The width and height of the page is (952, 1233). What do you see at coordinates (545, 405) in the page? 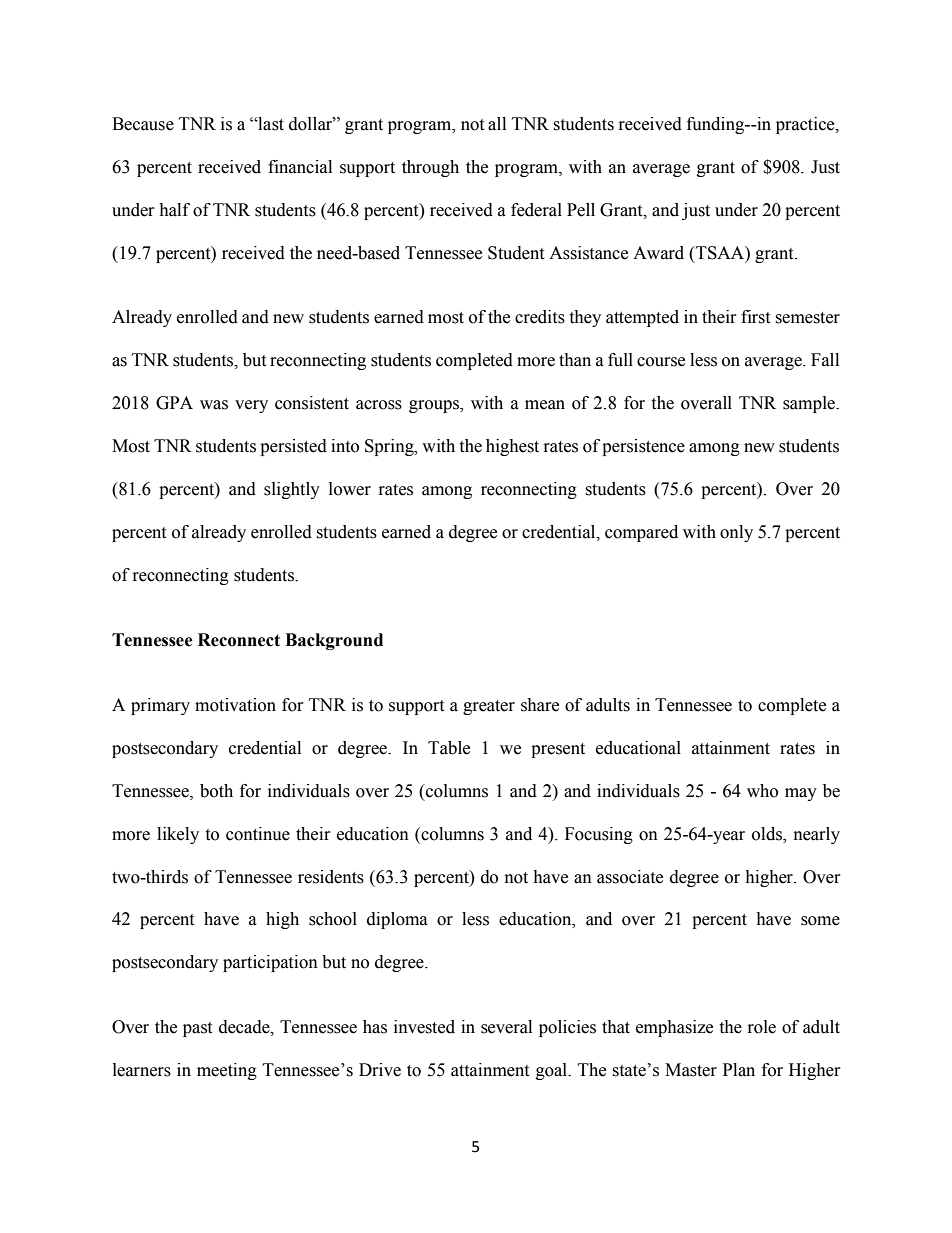
I see `mean` at bounding box center [545, 405].
